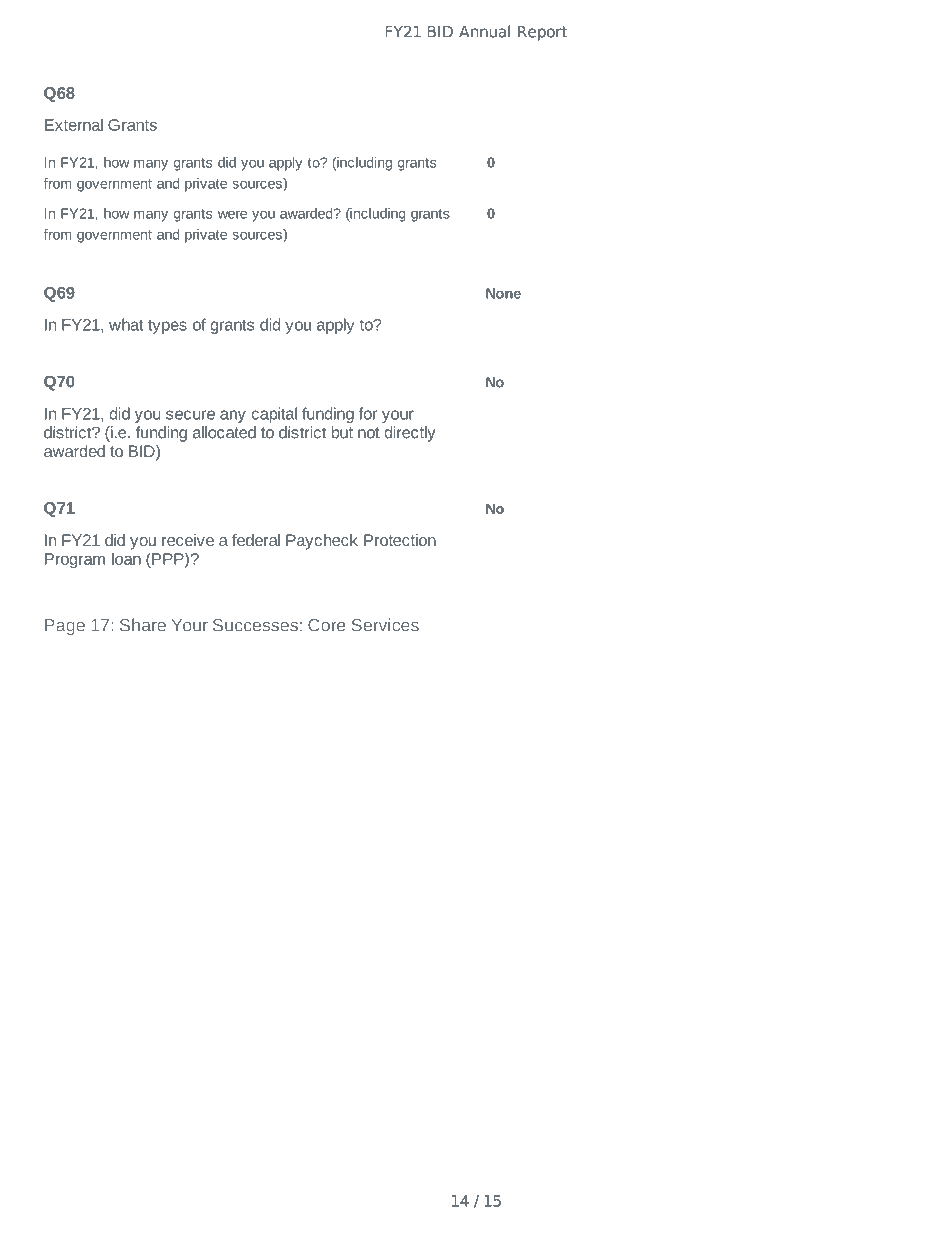 The width and height of the screenshot is (952, 1233). What do you see at coordinates (190, 415) in the screenshot?
I see `secure` at bounding box center [190, 415].
